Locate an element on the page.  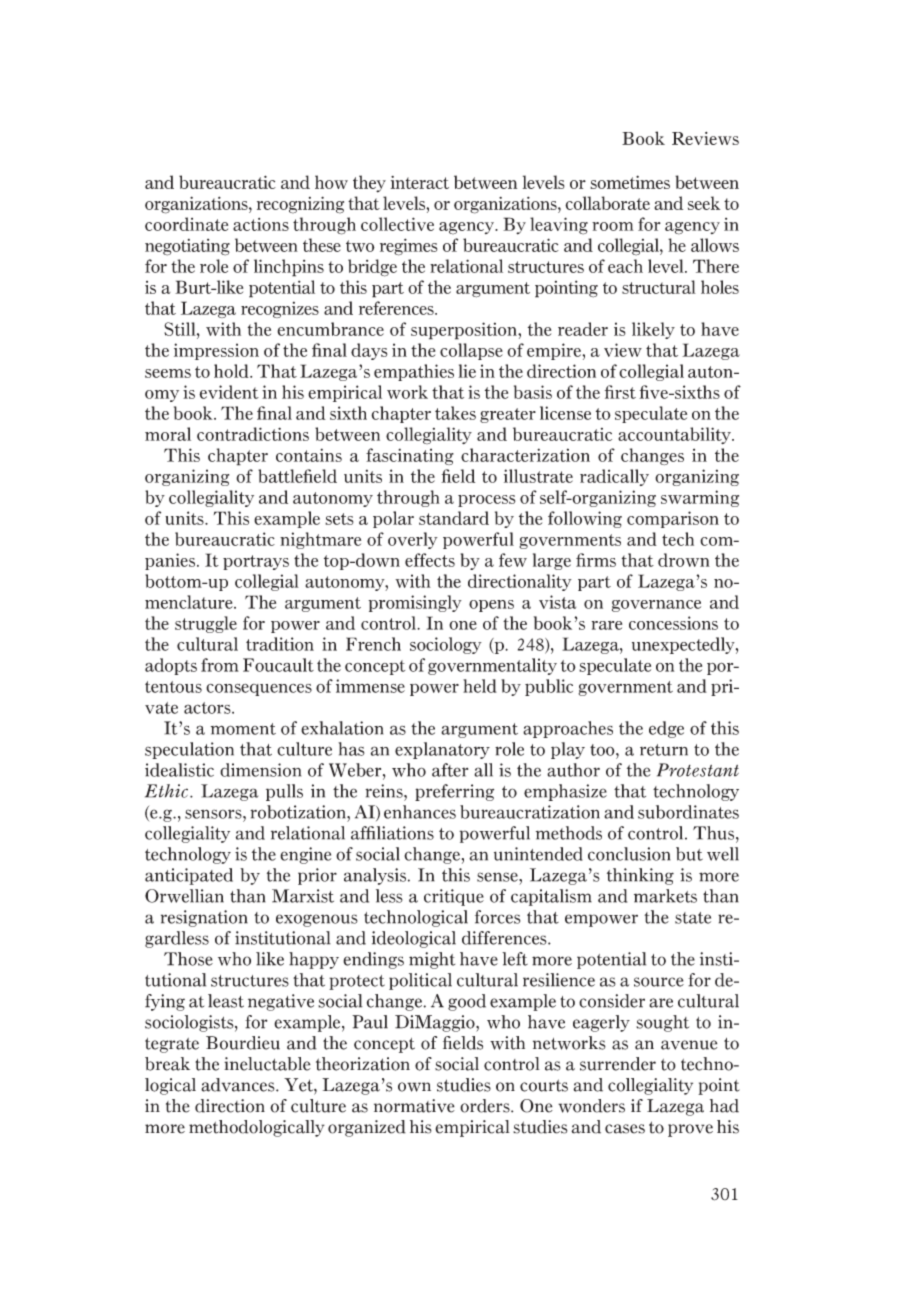
thinking is located at coordinates (640, 876).
